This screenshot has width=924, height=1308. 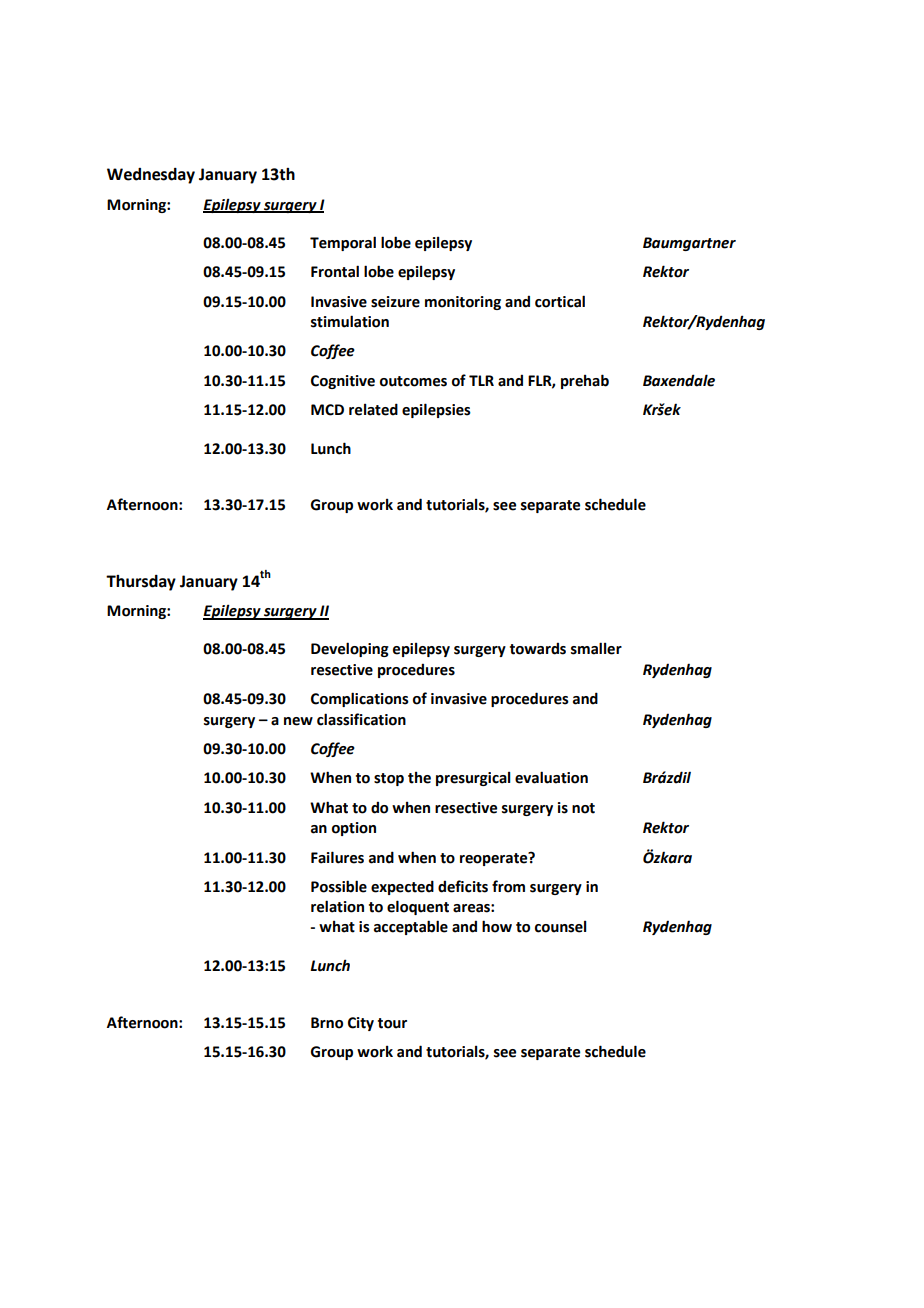 What do you see at coordinates (350, 649) in the screenshot?
I see `Developing` at bounding box center [350, 649].
